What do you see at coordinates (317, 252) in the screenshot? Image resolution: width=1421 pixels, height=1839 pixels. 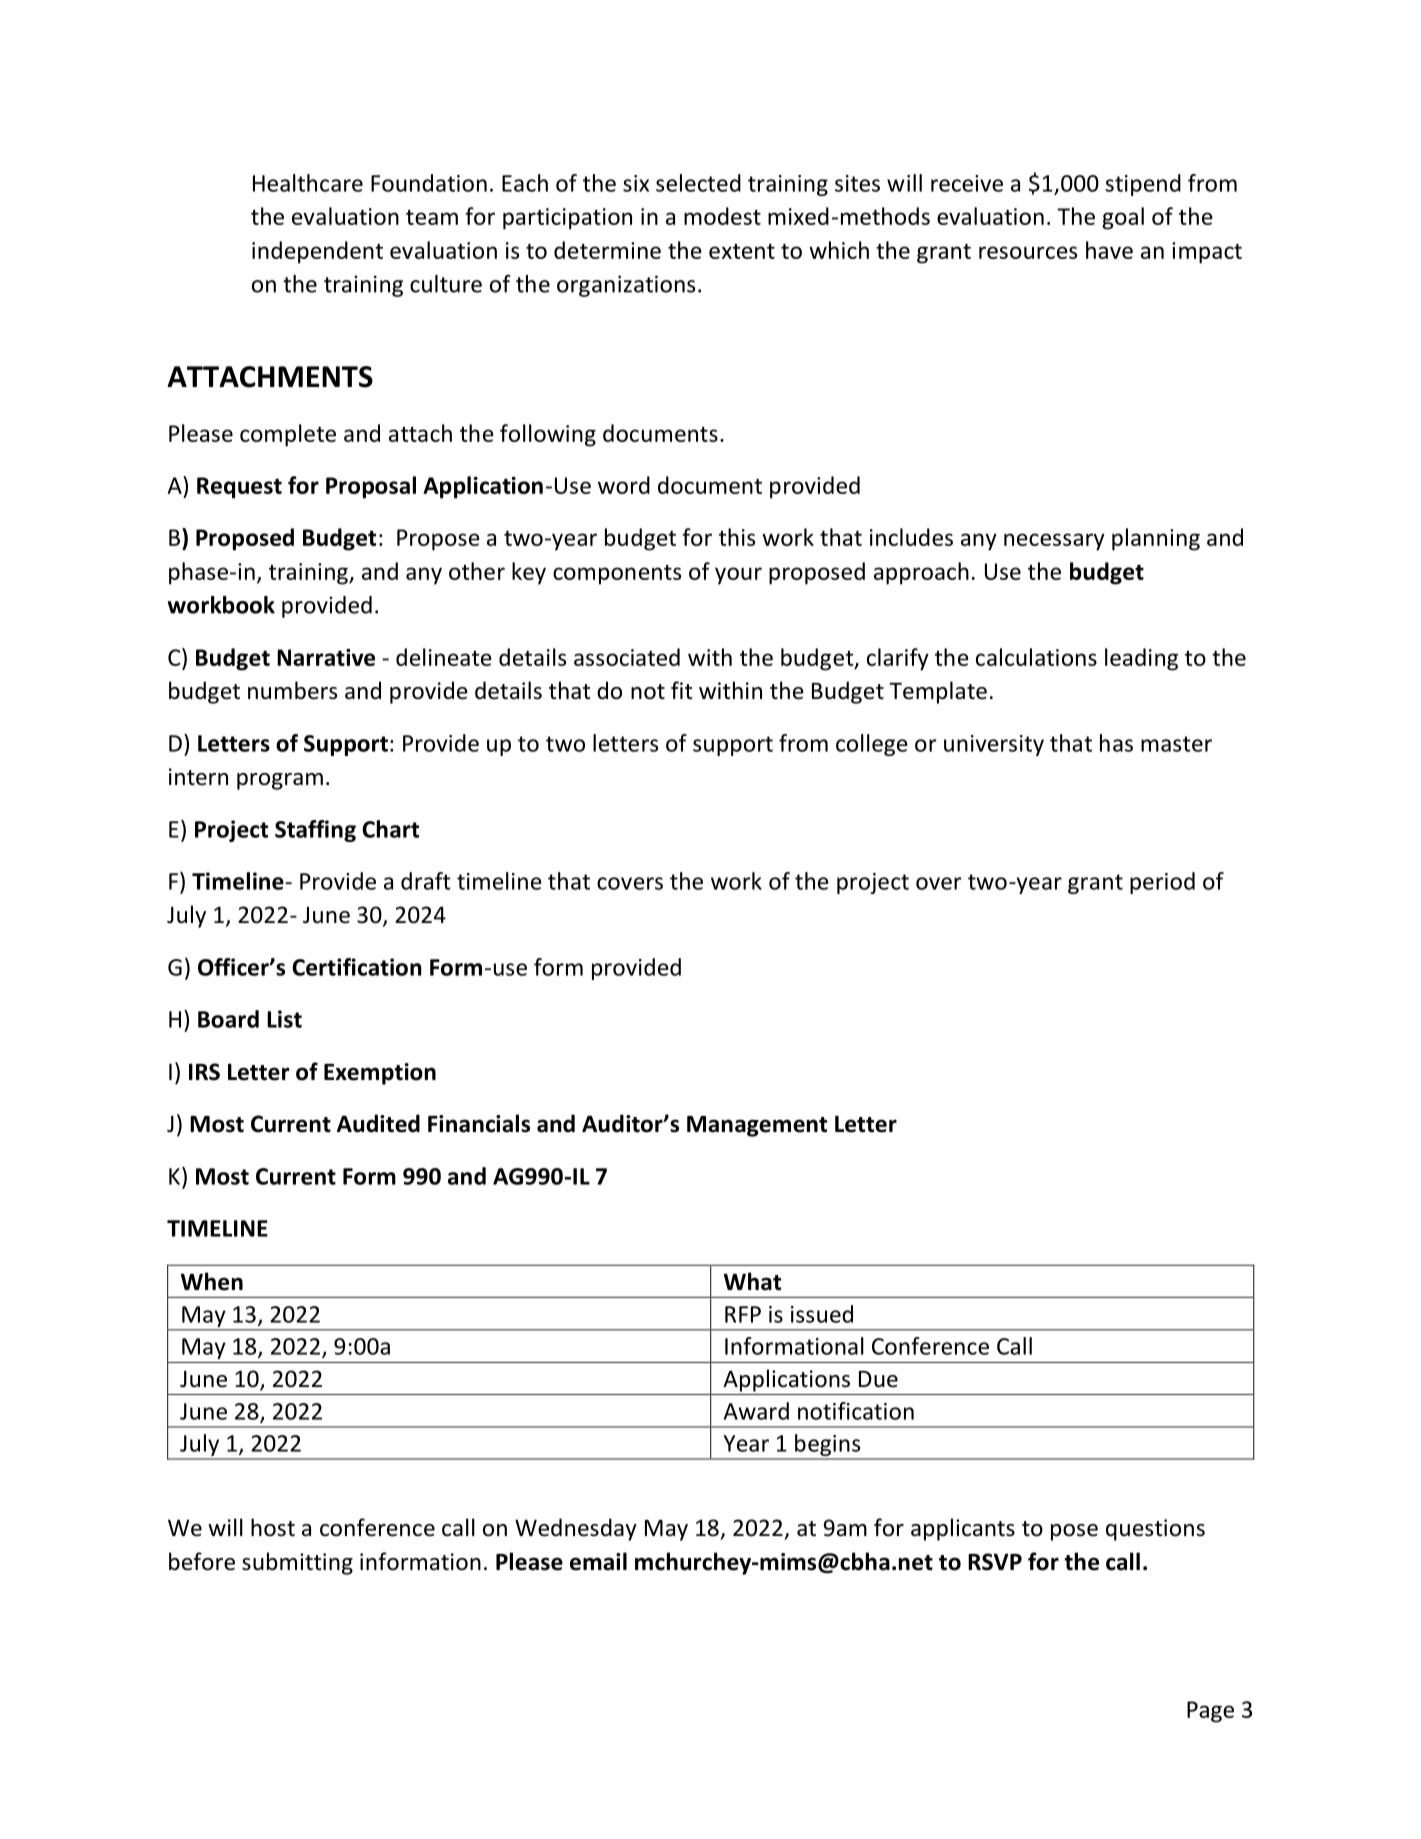 I see `independent` at bounding box center [317, 252].
